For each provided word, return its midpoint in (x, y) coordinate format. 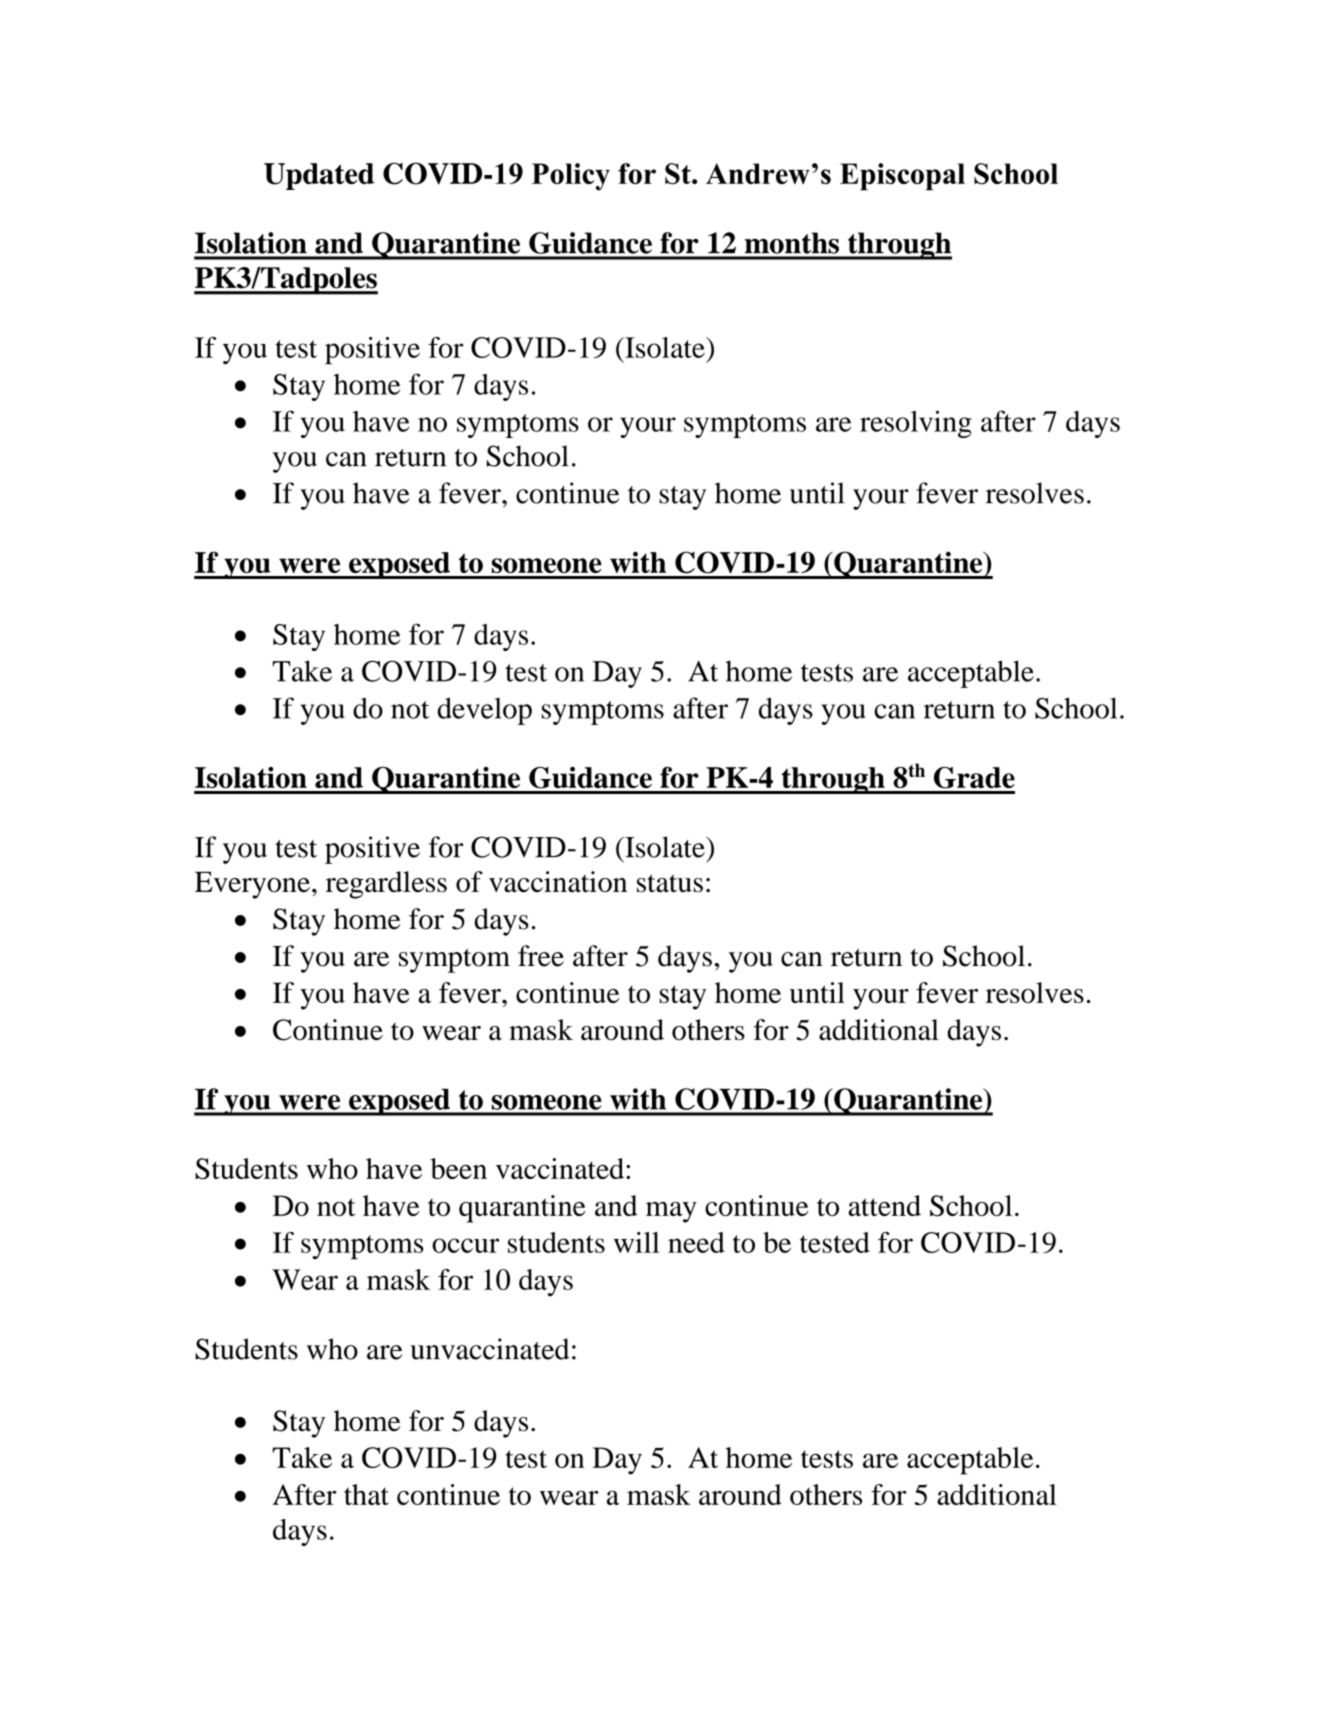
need (696, 1242)
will (637, 1242)
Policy (571, 177)
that (366, 1494)
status (670, 883)
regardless (386, 885)
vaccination (558, 882)
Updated (319, 176)
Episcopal (902, 177)
